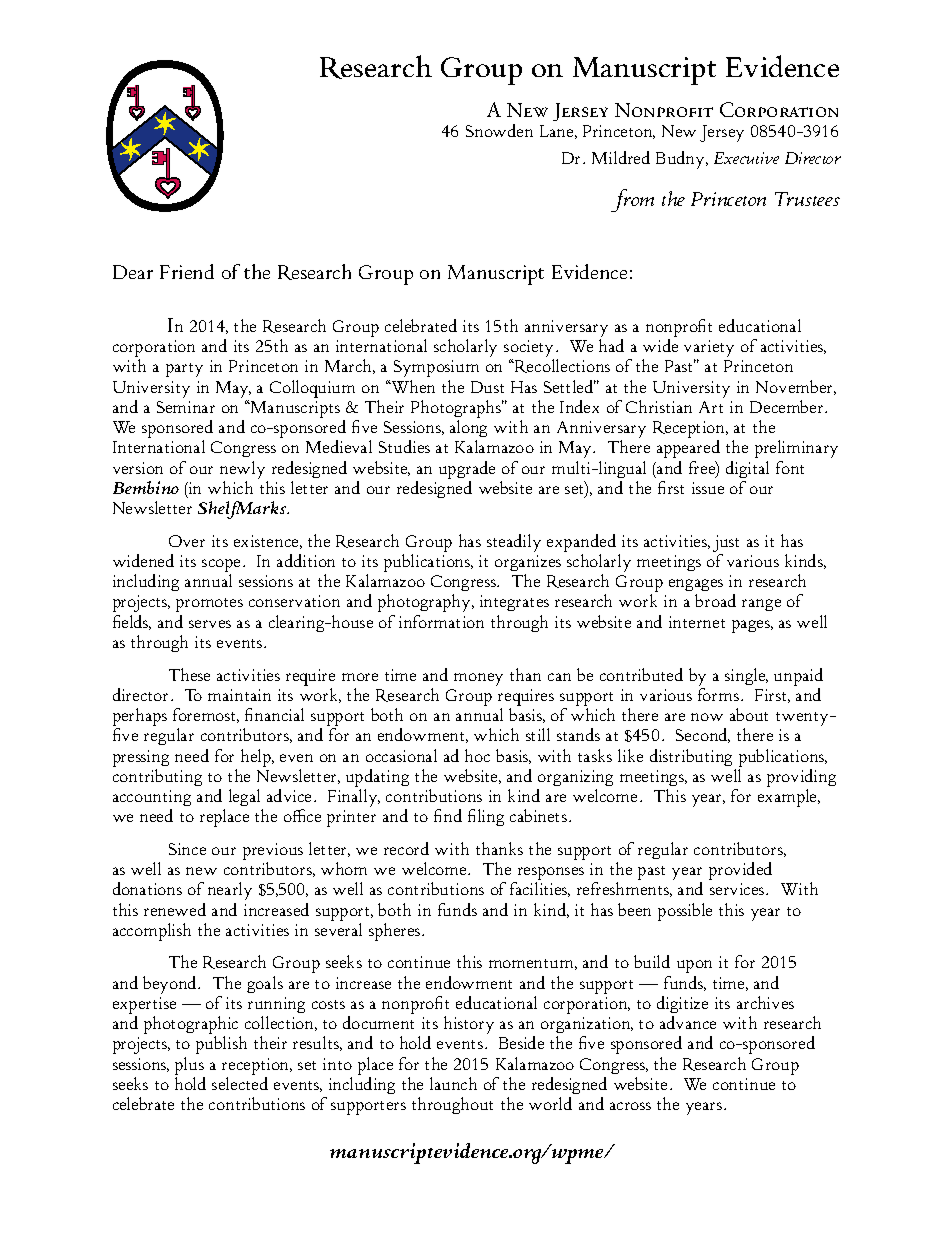 This page has width=952, height=1233. I want to click on variety, so click(709, 350).
